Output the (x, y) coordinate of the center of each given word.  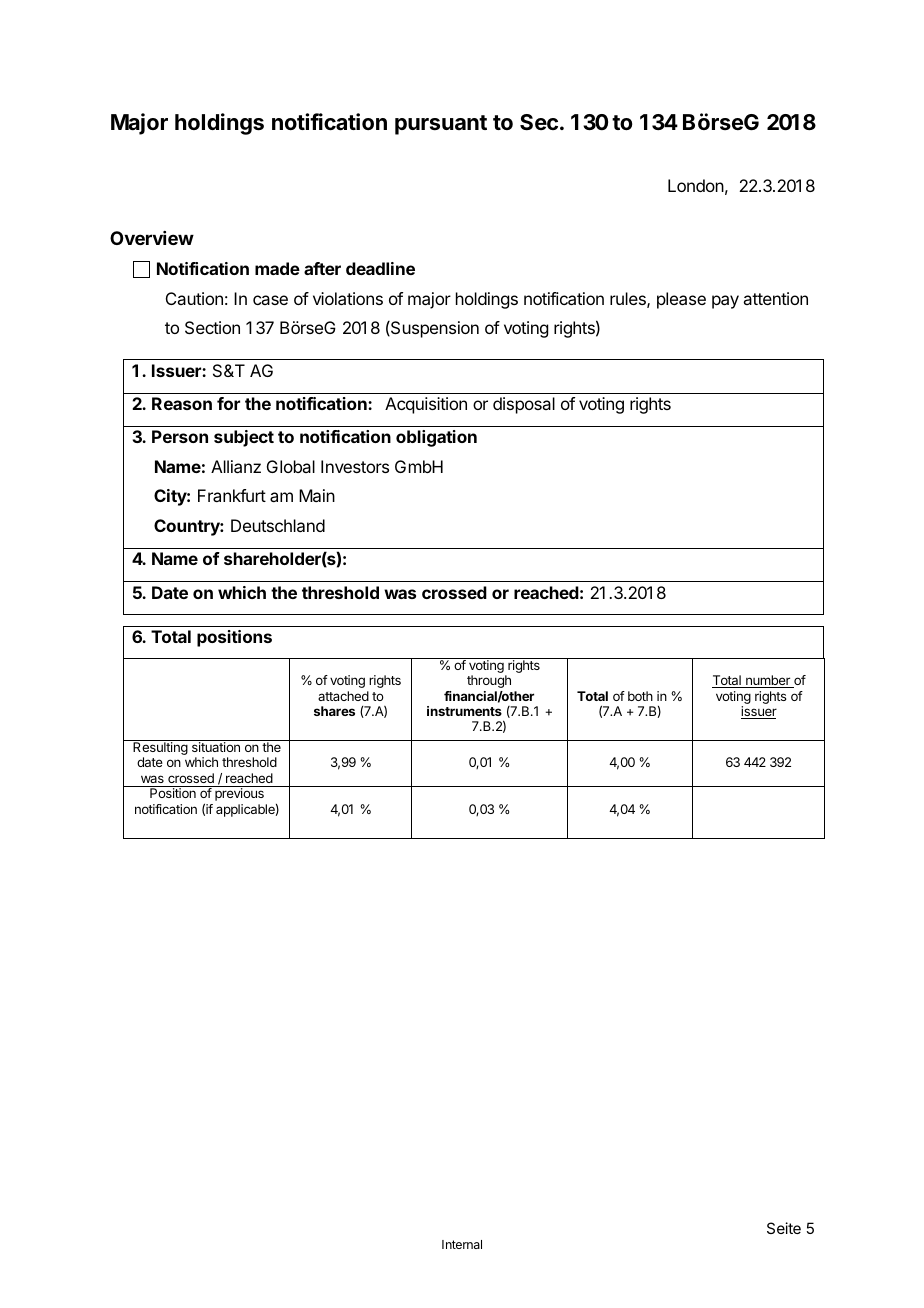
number (768, 681)
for (228, 403)
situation (216, 747)
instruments (464, 711)
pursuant (441, 125)
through (489, 681)
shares (334, 711)
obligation (436, 438)
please (681, 300)
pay (725, 302)
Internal (462, 1244)
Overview (152, 238)
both (640, 696)
